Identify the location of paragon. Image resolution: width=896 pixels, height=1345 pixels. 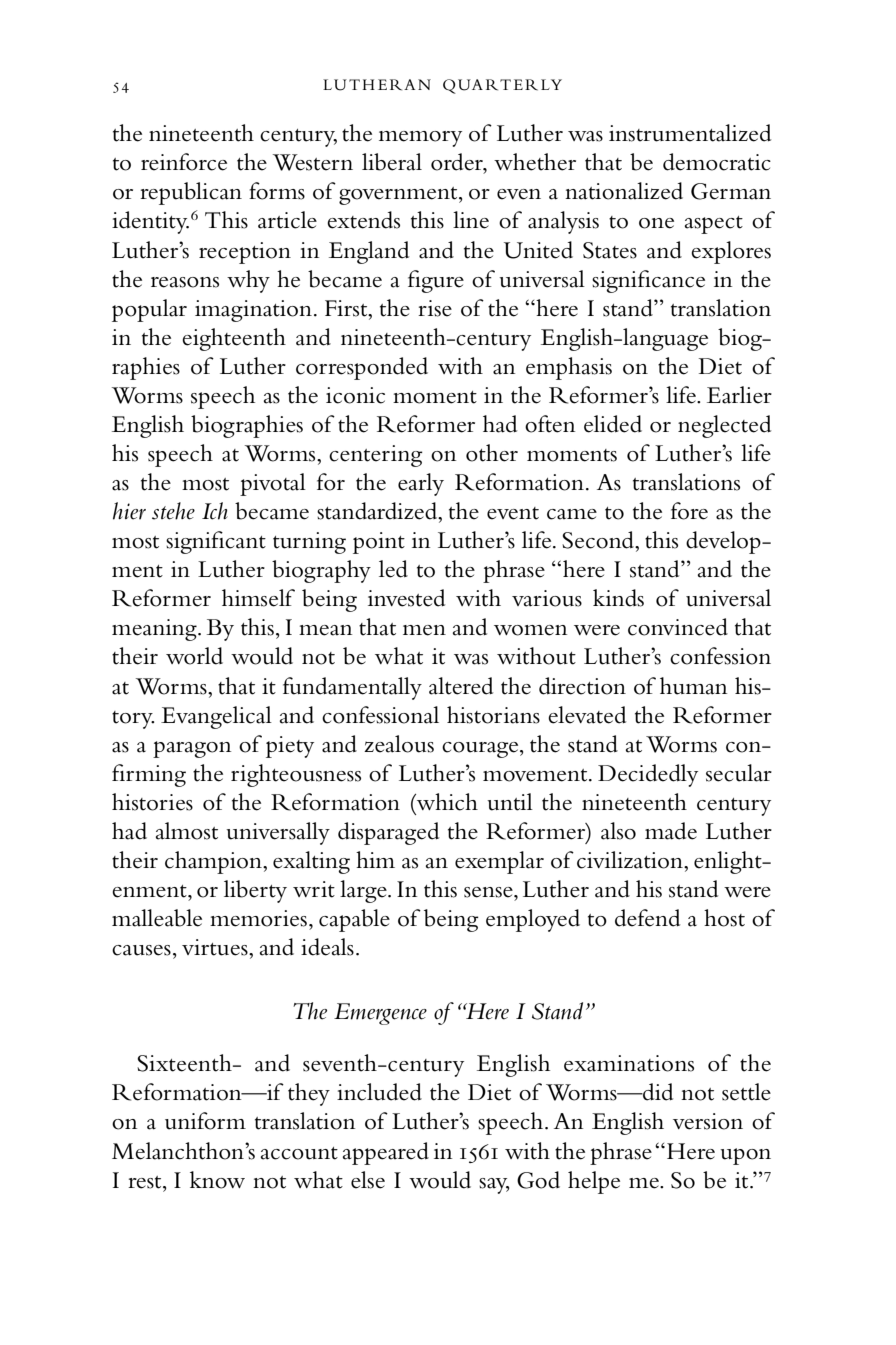
(192, 749).
